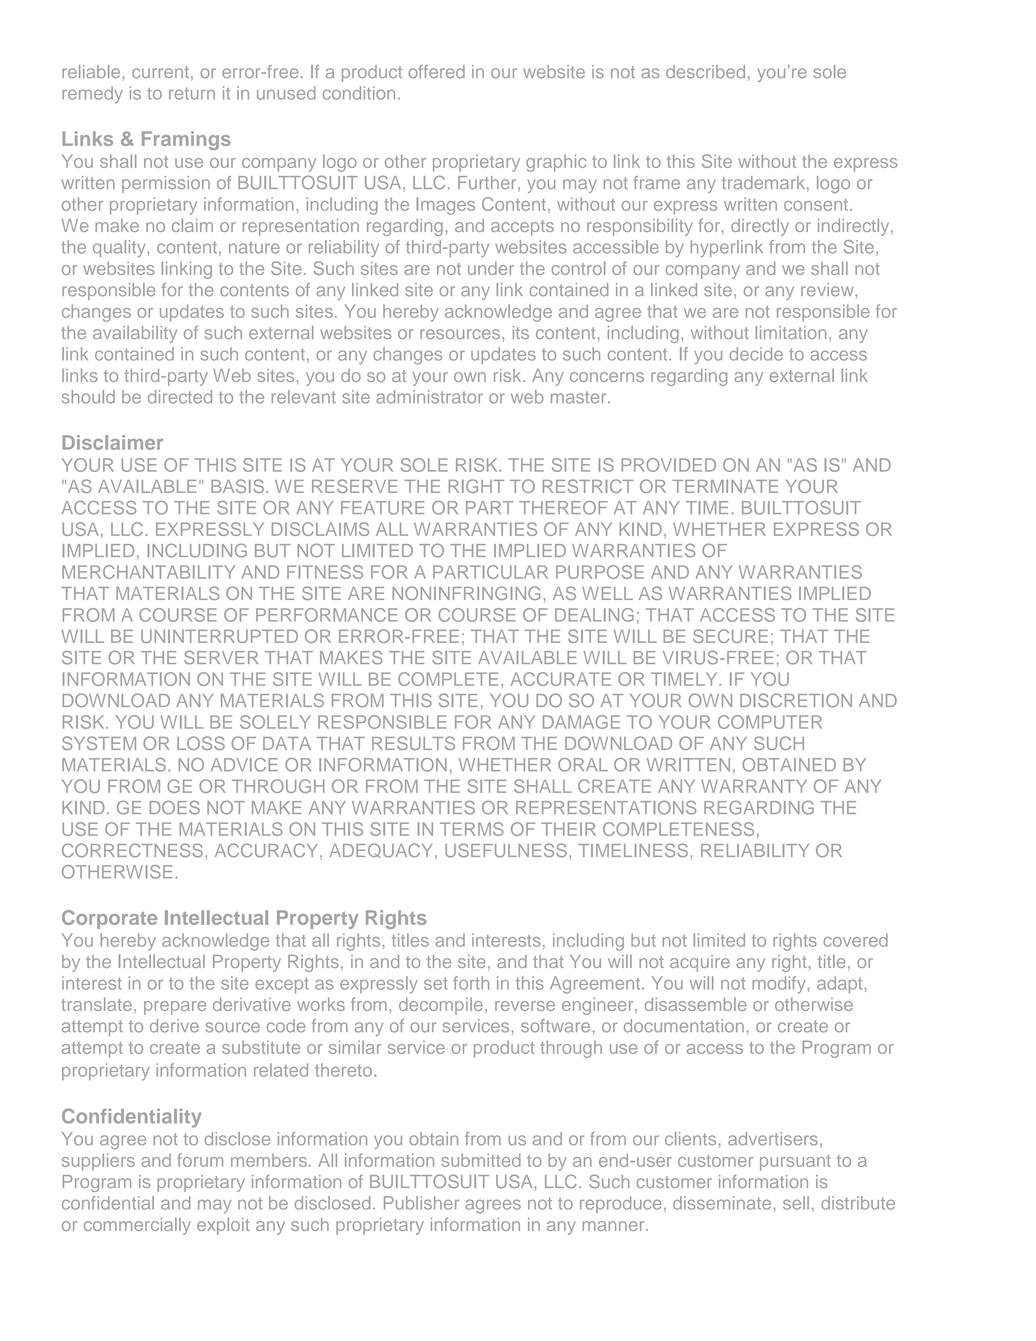 The width and height of the document is (1036, 1341). Describe the element at coordinates (200, 1160) in the document. I see `forum` at that location.
